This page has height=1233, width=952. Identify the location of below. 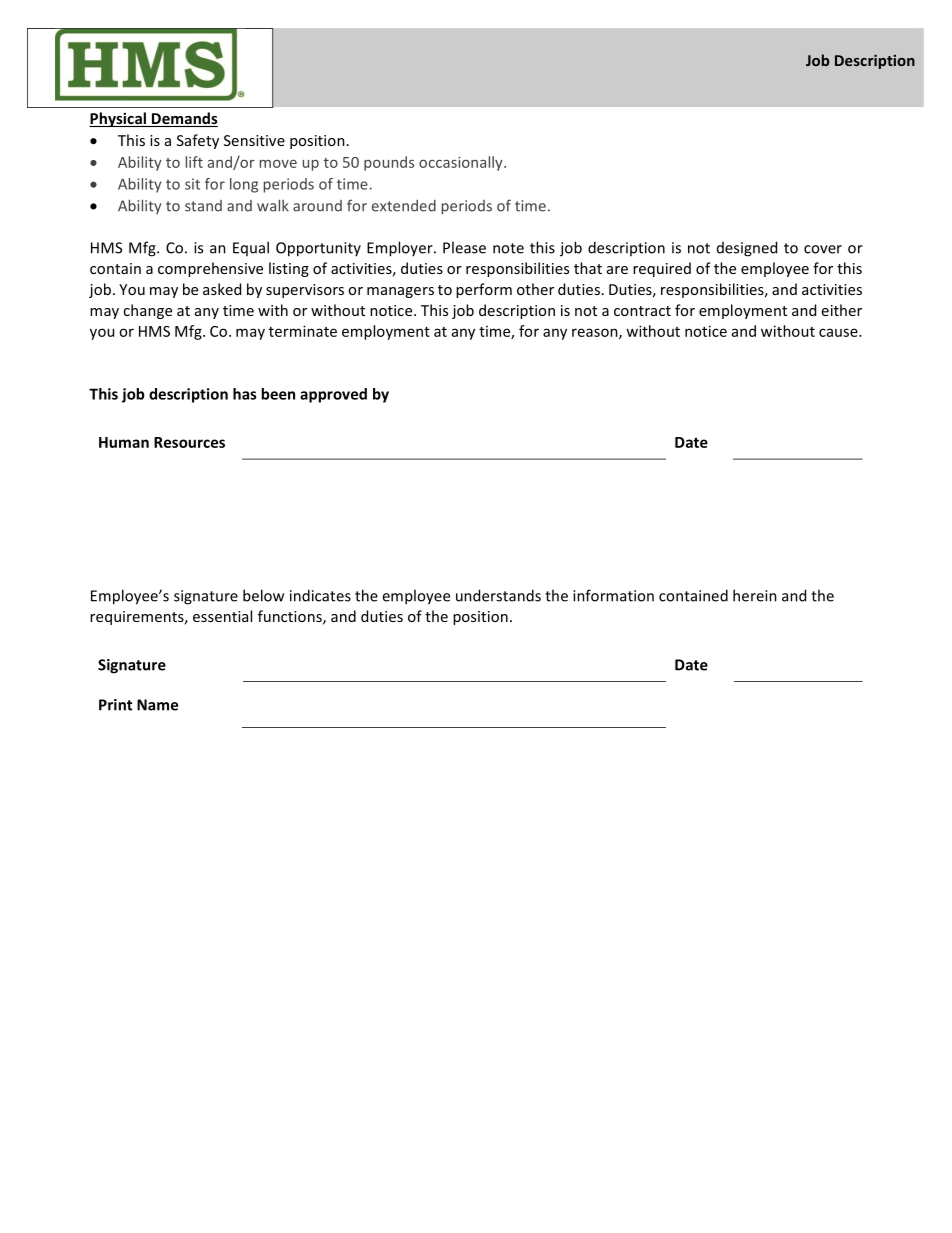
(263, 595).
